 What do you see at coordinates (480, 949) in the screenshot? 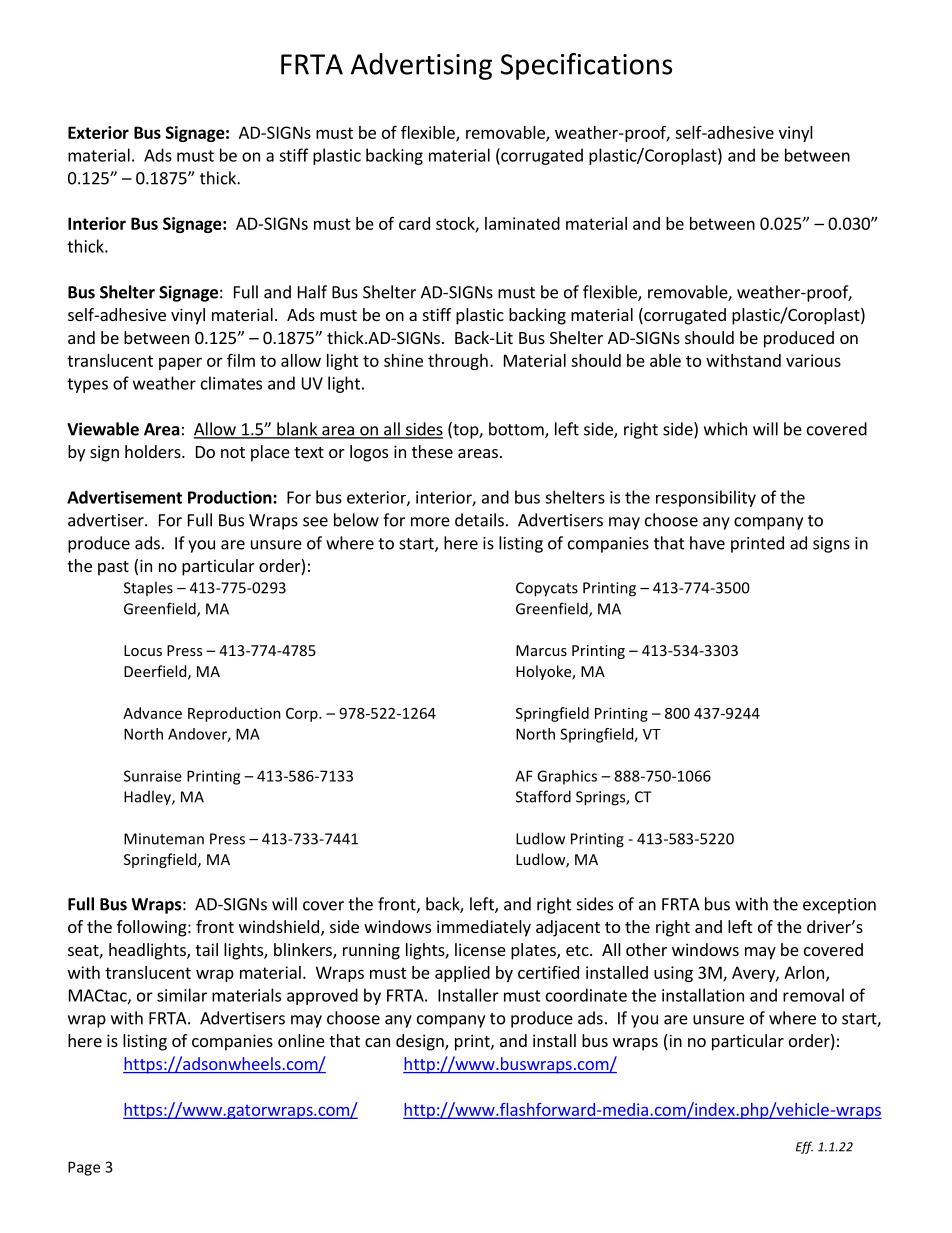
I see `license` at bounding box center [480, 949].
